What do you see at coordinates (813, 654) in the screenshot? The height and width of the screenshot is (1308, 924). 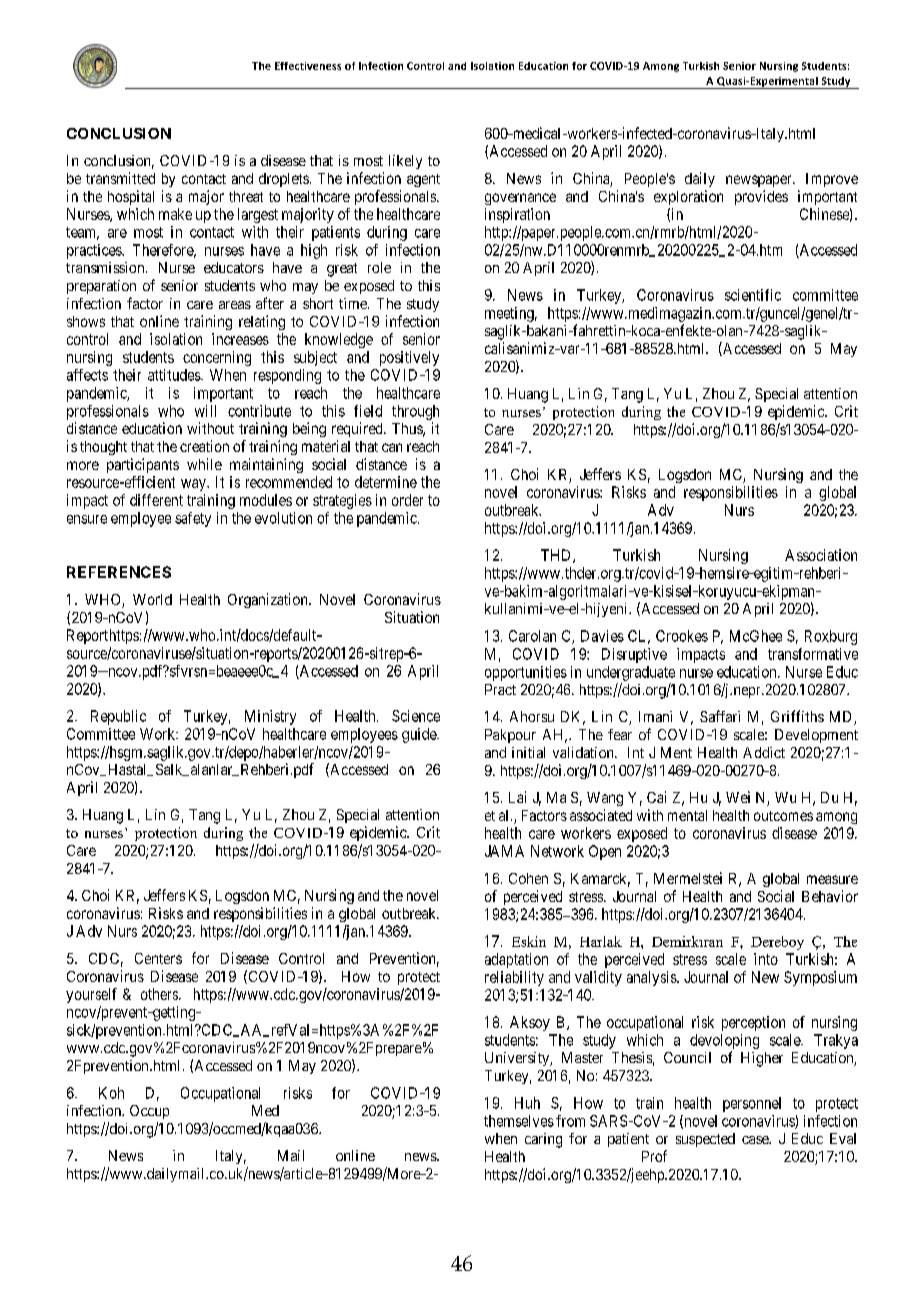 I see `transformative` at bounding box center [813, 654].
